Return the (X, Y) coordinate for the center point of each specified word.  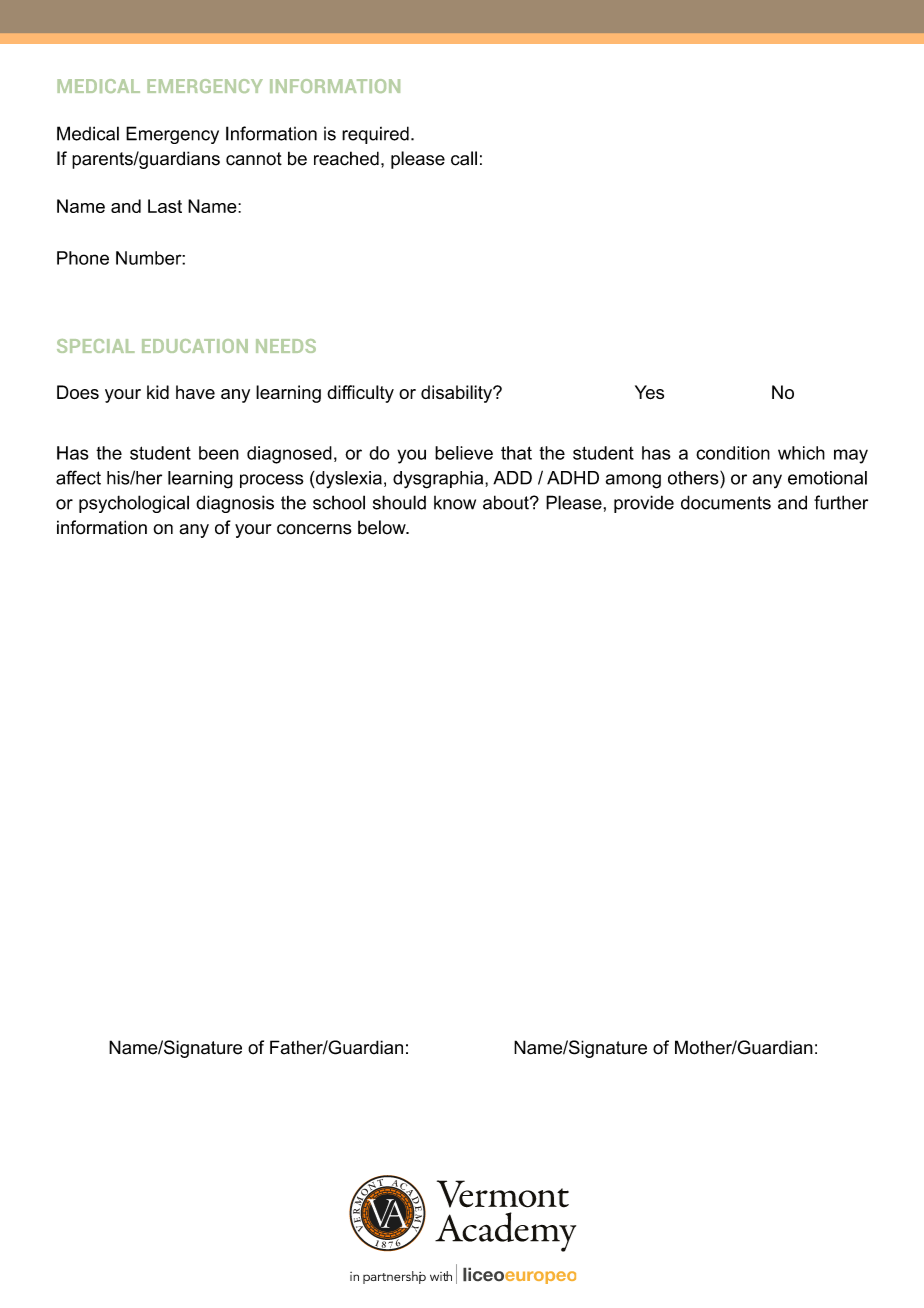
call (464, 158)
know (455, 503)
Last (165, 206)
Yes (649, 392)
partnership (394, 1277)
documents (726, 502)
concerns (314, 529)
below (383, 527)
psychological (134, 504)
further (841, 502)
